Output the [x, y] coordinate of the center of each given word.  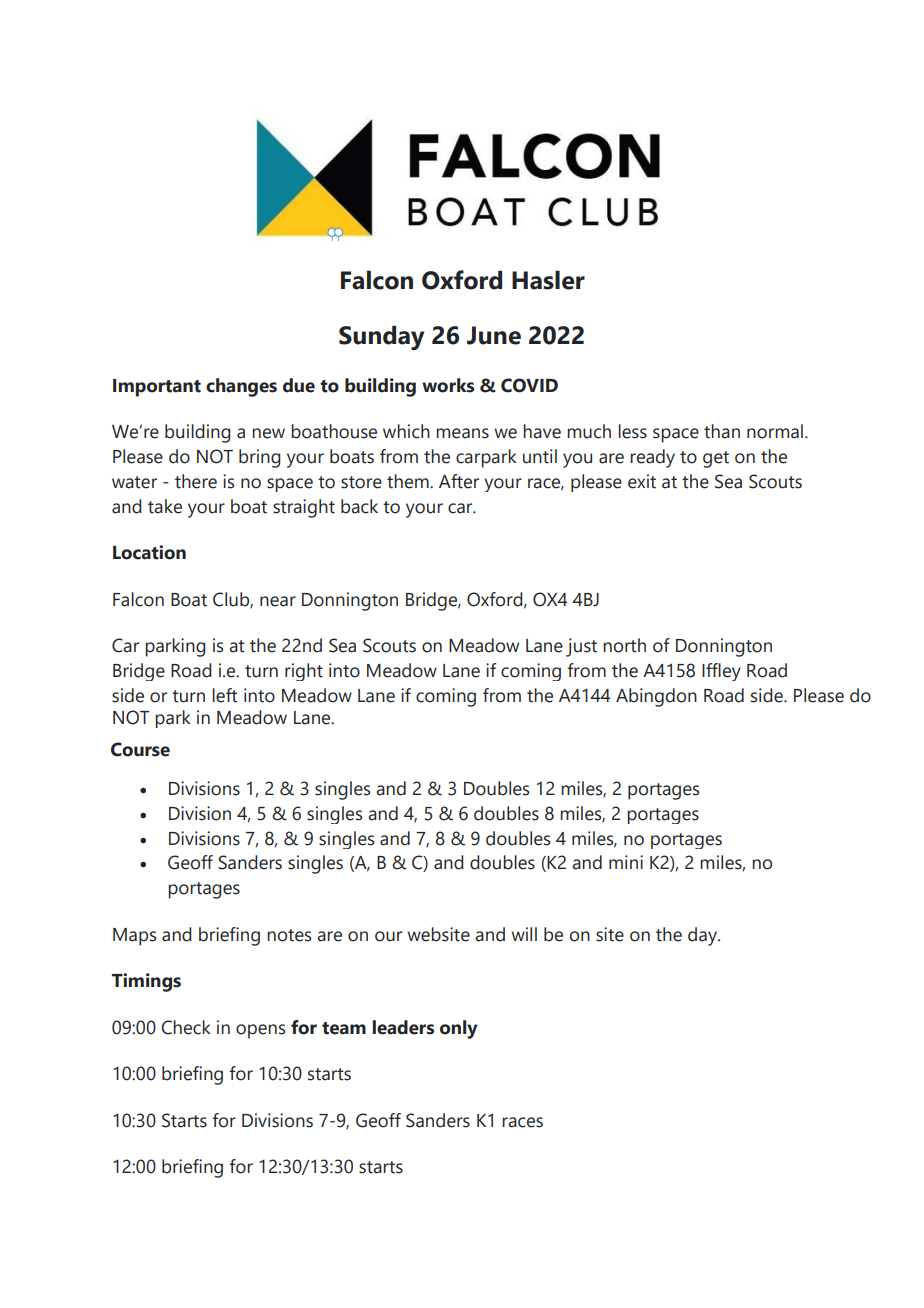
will [524, 934]
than [722, 431]
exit [642, 481]
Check [186, 1027]
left [225, 695]
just [581, 647]
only [459, 1029]
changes [241, 387]
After [459, 481]
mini [626, 862]
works [448, 385]
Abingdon [656, 697]
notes [289, 935]
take [165, 506]
